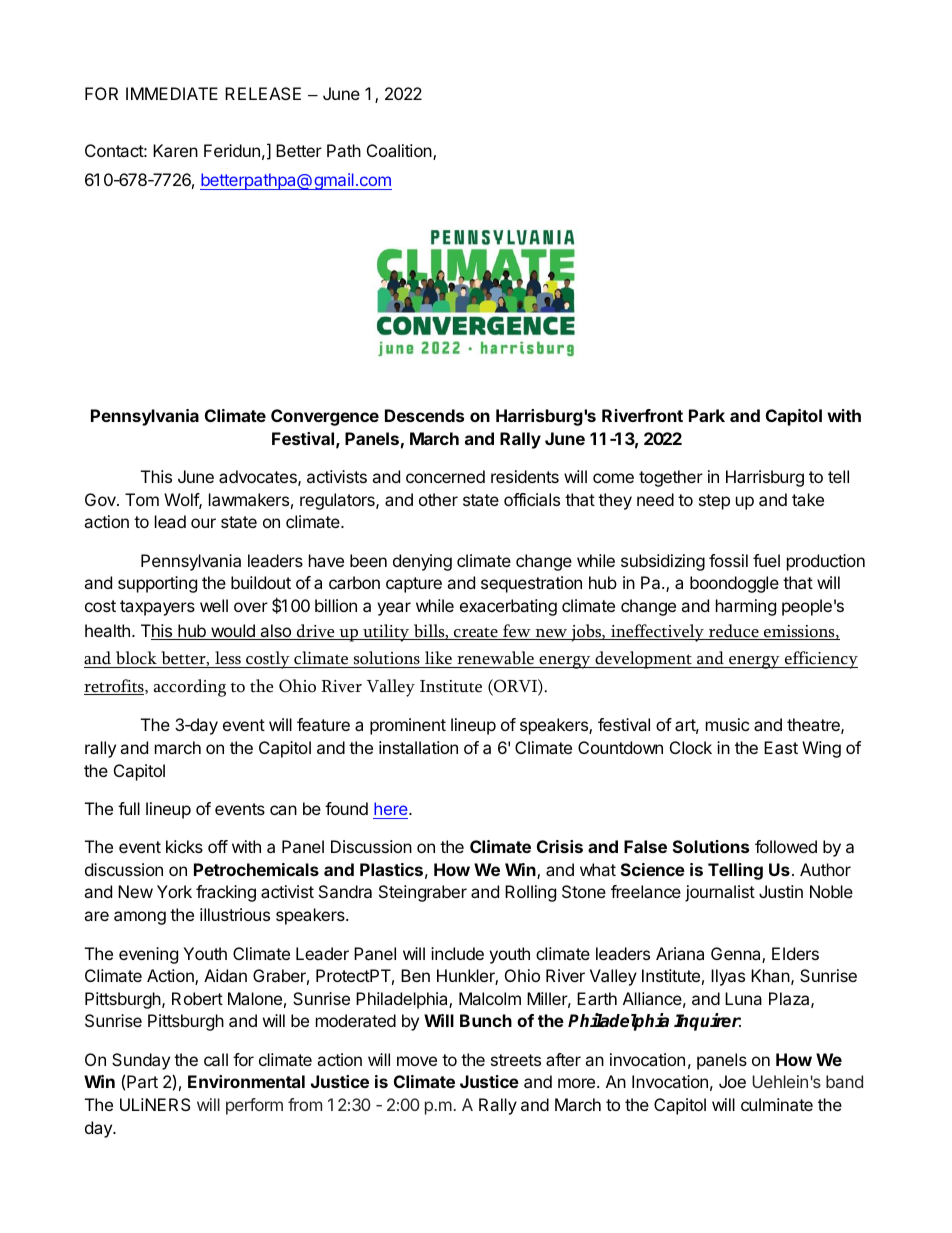 The height and width of the screenshot is (1233, 952). Describe the element at coordinates (707, 415) in the screenshot. I see `Park` at that location.
